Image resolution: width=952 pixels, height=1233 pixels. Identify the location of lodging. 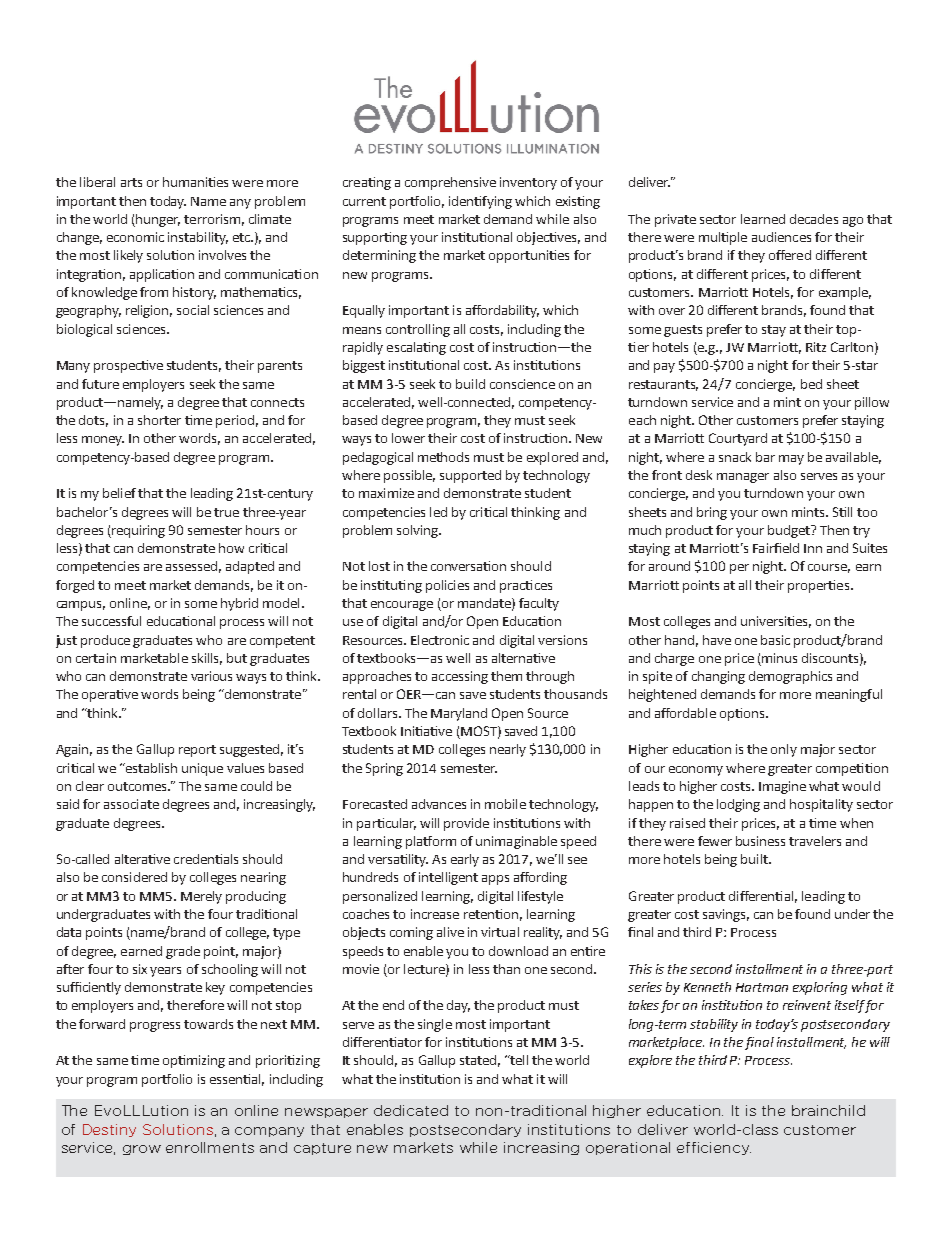
(738, 805).
